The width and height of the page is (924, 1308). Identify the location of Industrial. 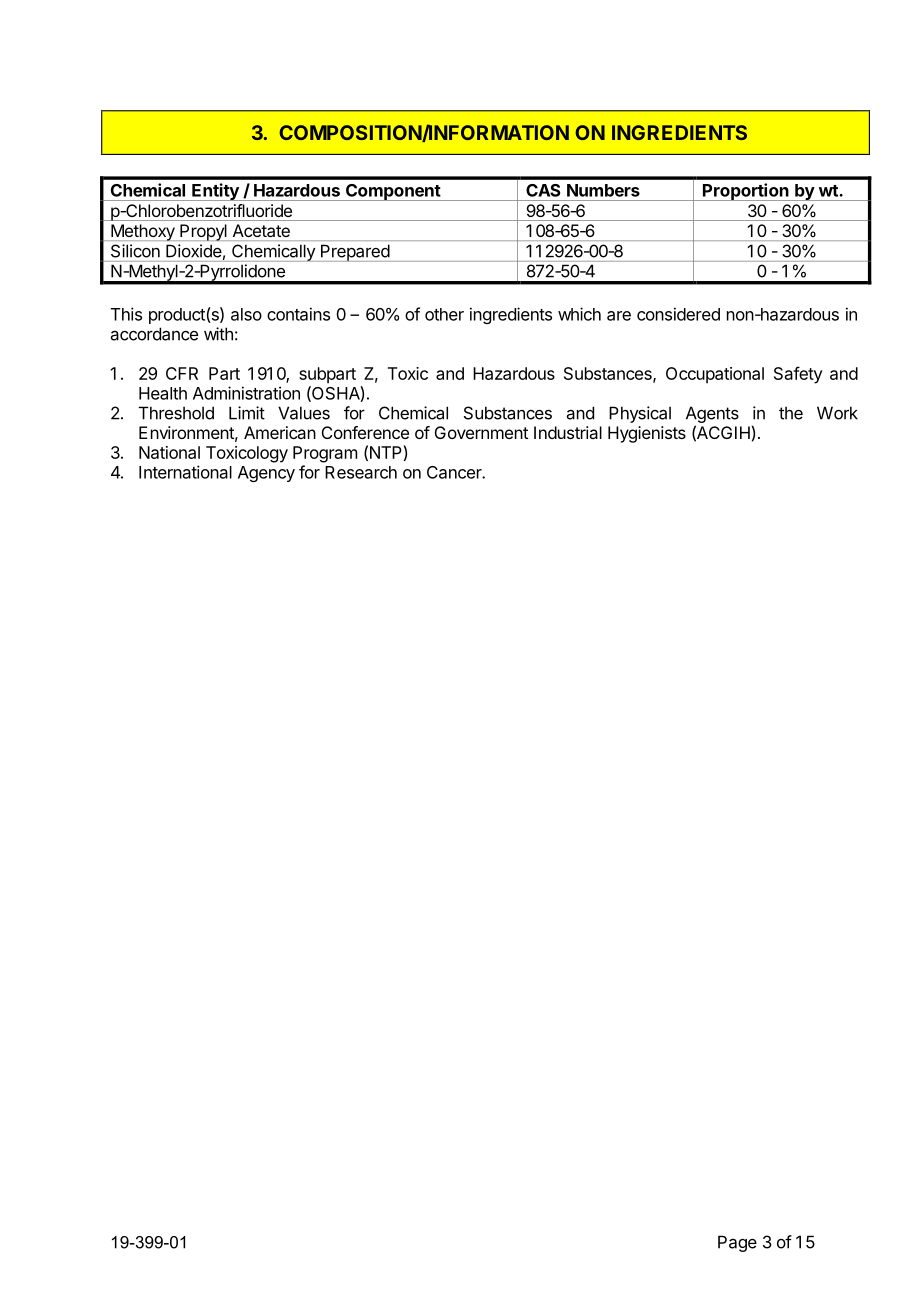
(568, 432).
